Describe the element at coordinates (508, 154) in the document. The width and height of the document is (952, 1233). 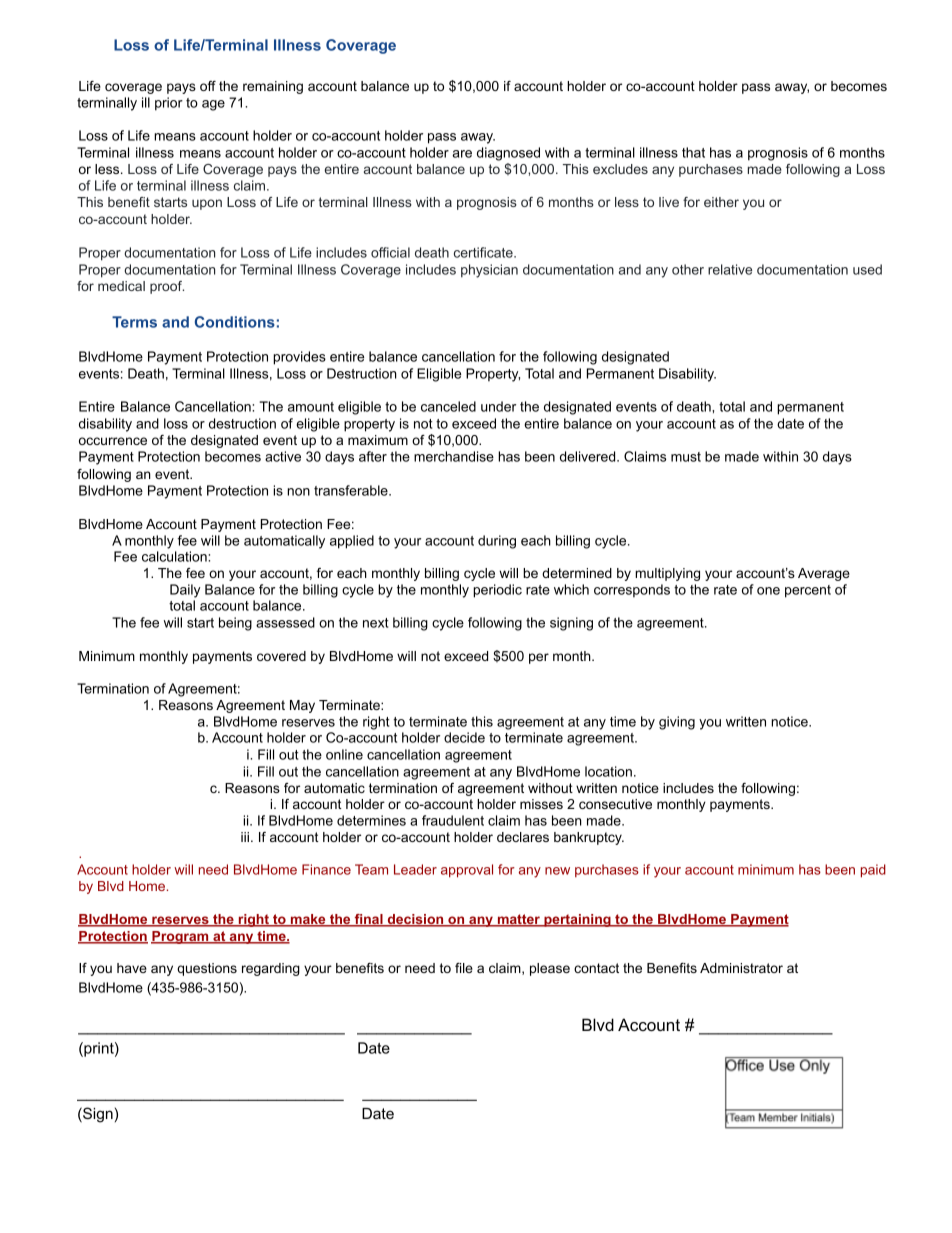
I see `diagnosed` at that location.
